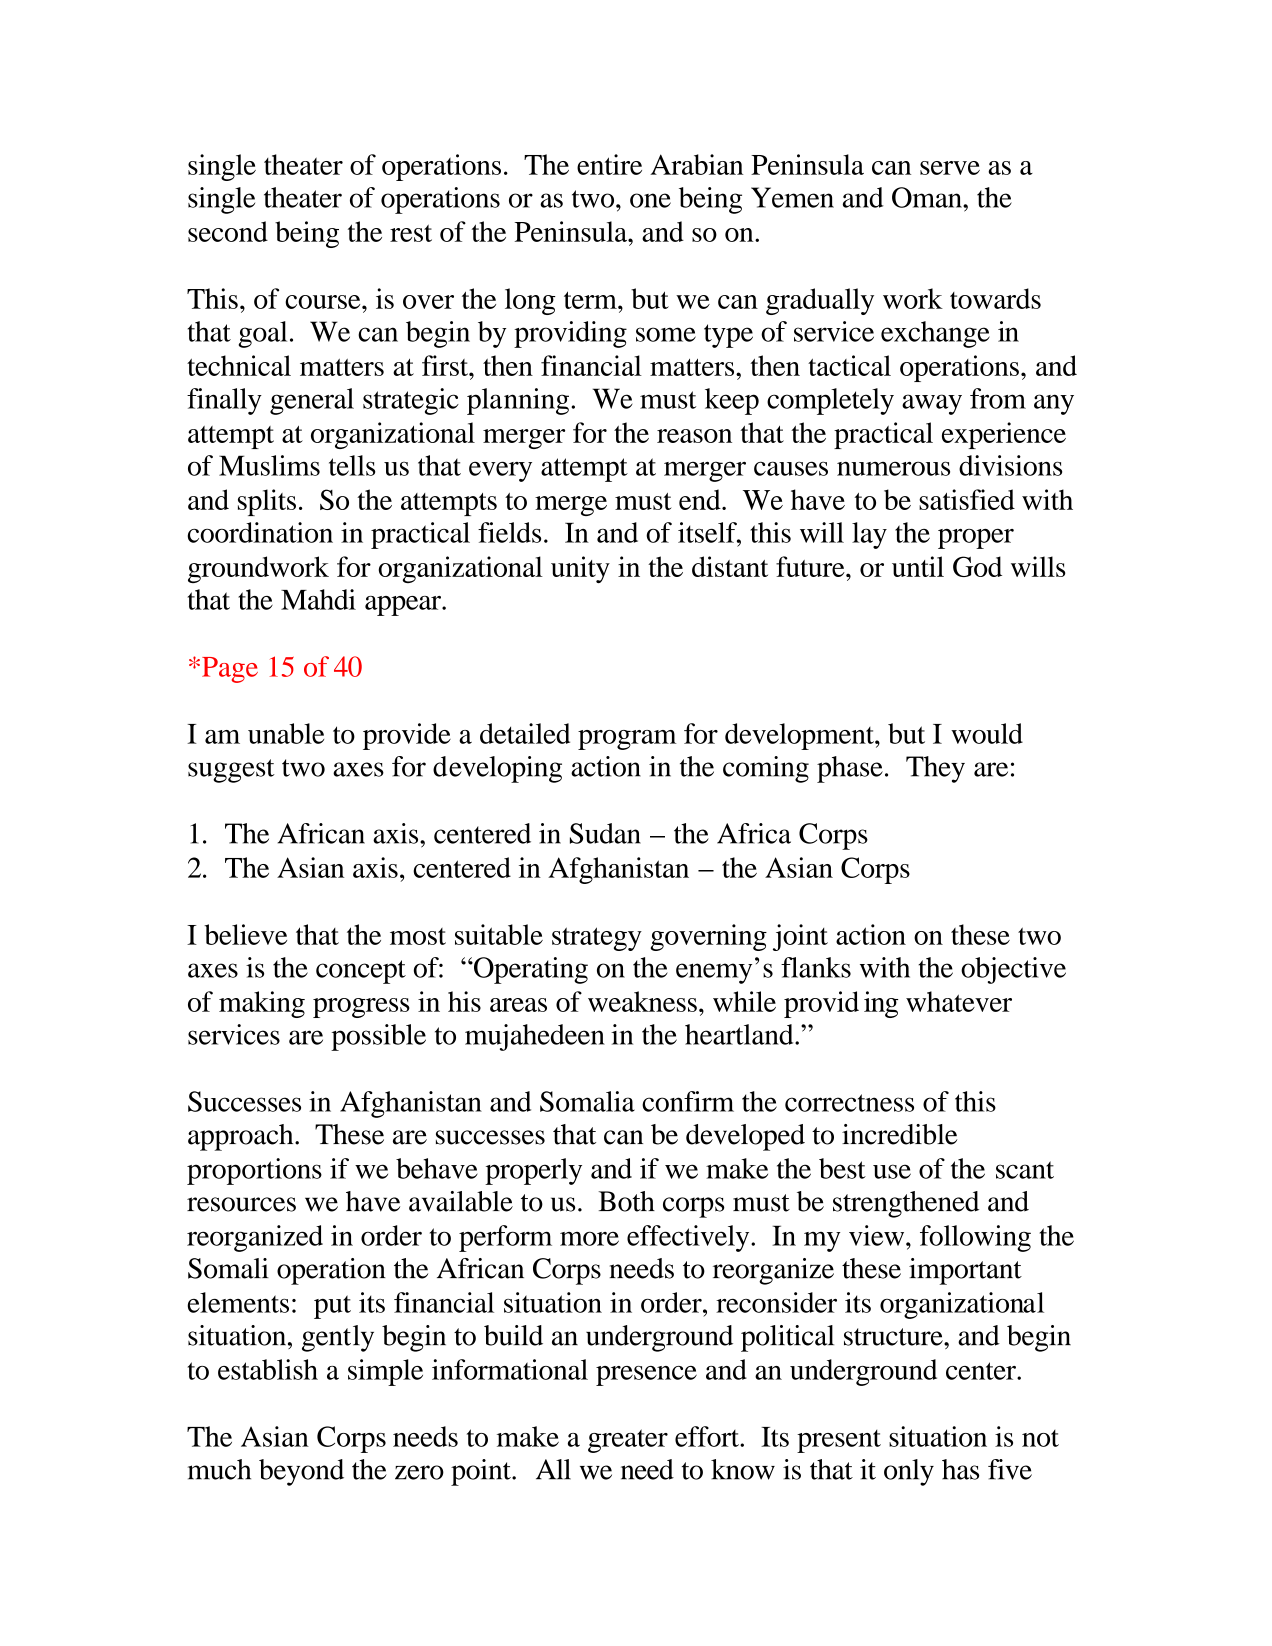  I want to click on satisfied, so click(967, 499).
